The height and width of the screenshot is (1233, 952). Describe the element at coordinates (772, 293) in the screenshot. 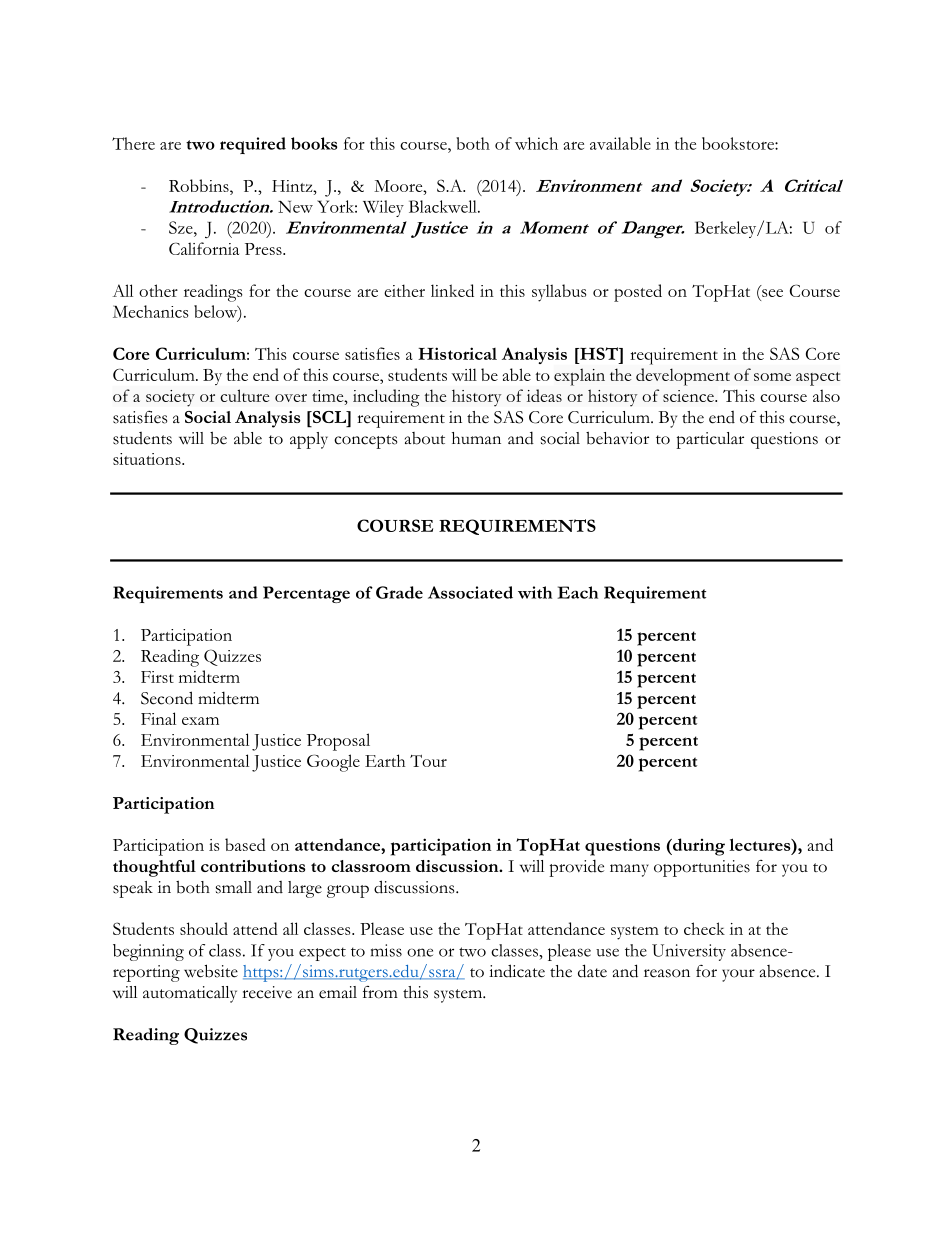

I see `see` at that location.
